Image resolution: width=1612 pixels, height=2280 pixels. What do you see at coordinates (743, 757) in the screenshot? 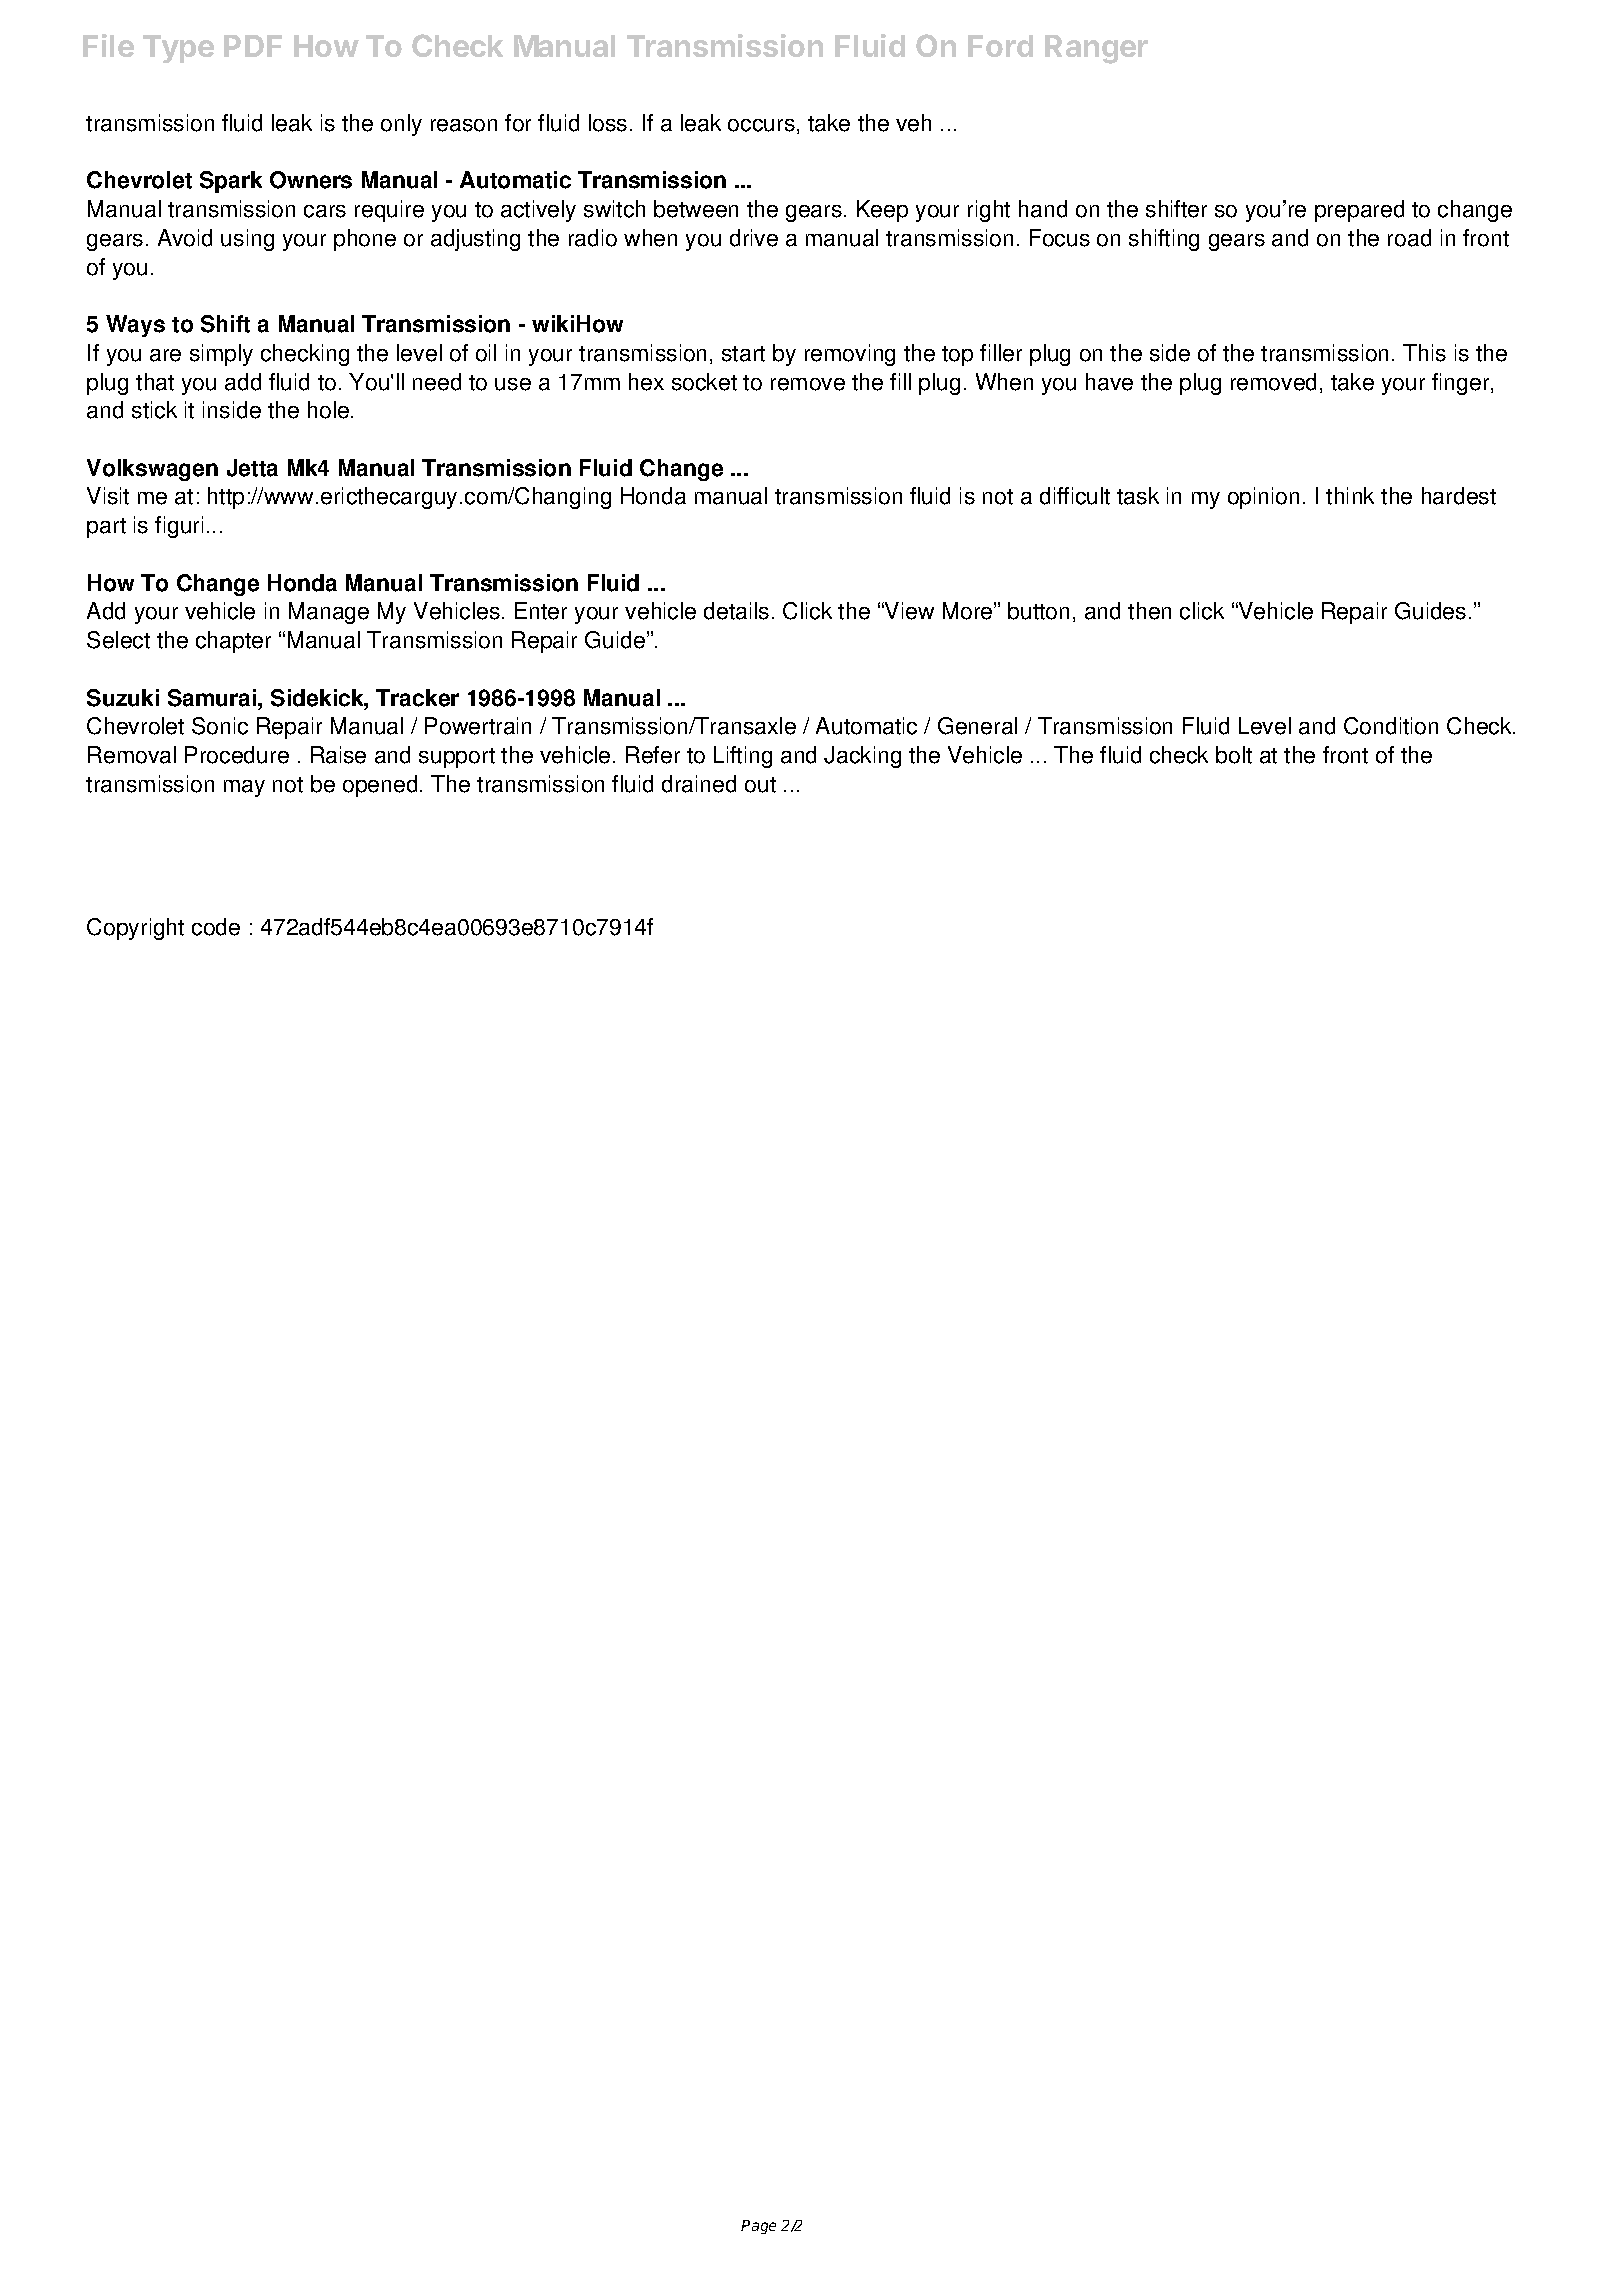
I see `Lifting` at bounding box center [743, 757].
